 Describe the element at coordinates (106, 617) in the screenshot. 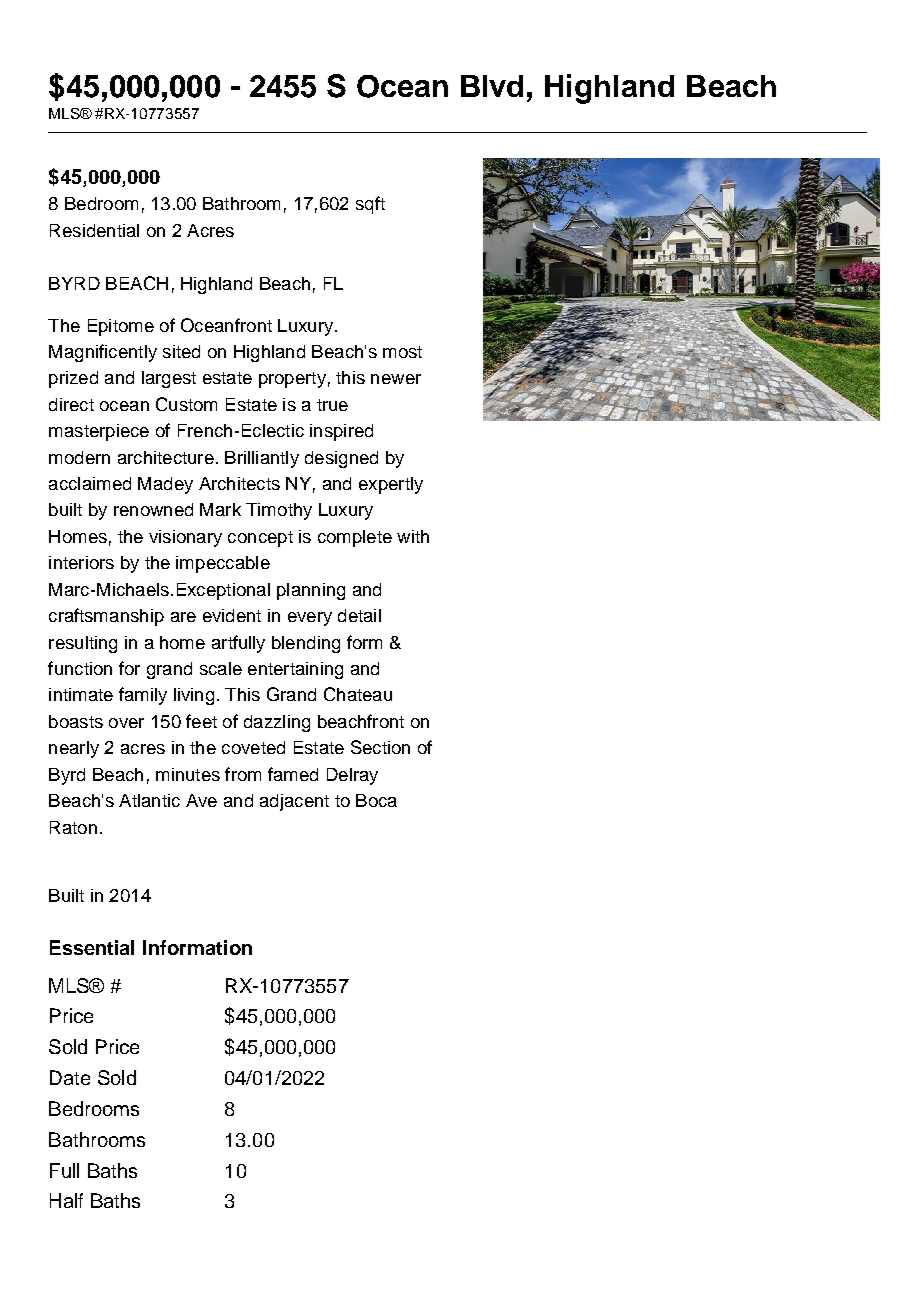

I see `craftsmanship` at that location.
